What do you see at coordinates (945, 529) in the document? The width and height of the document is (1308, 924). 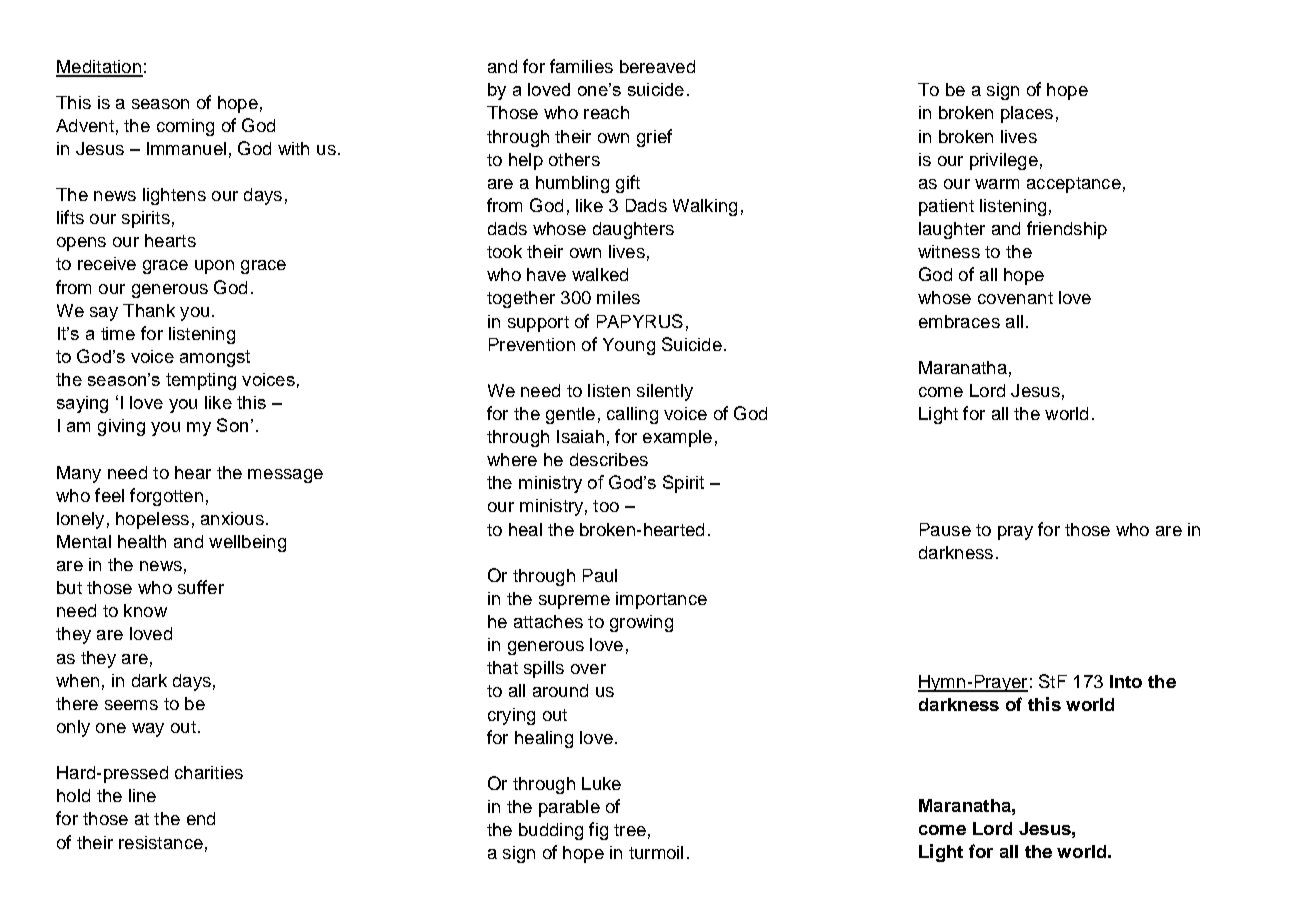 I see `Pause` at bounding box center [945, 529].
